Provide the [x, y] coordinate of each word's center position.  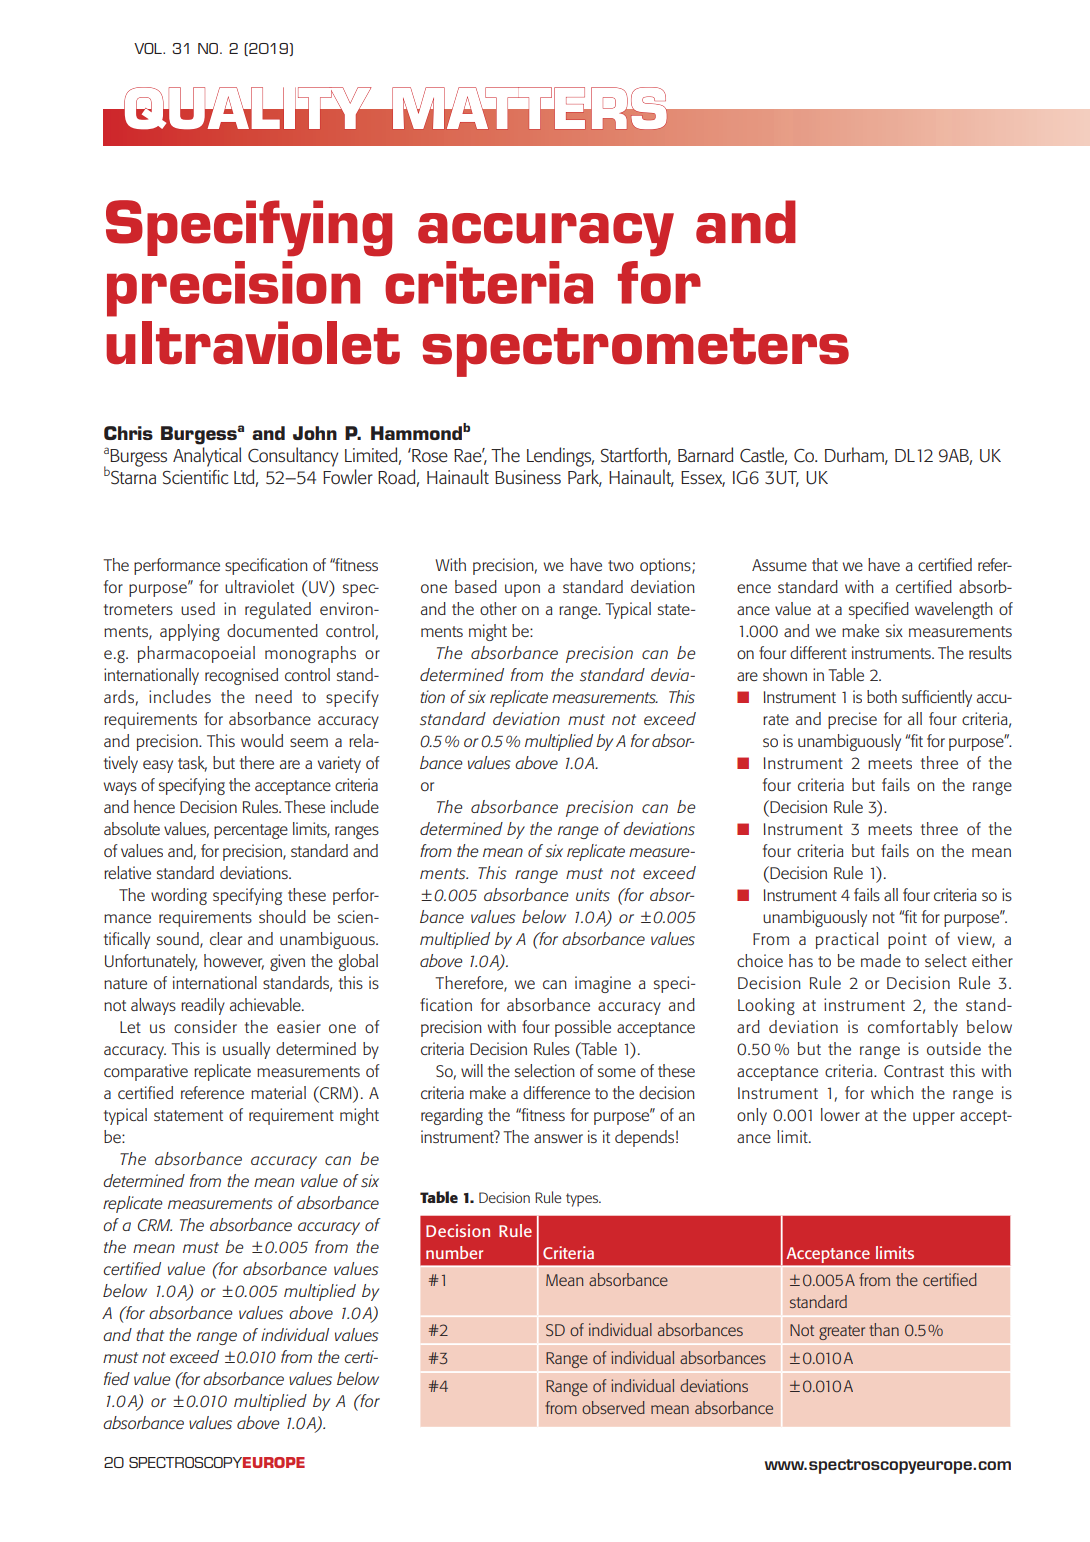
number [454, 1252]
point [907, 940]
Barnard [705, 454]
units [593, 895]
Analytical [207, 457]
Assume [779, 565]
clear [226, 938]
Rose [429, 455]
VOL [149, 48]
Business [528, 477]
